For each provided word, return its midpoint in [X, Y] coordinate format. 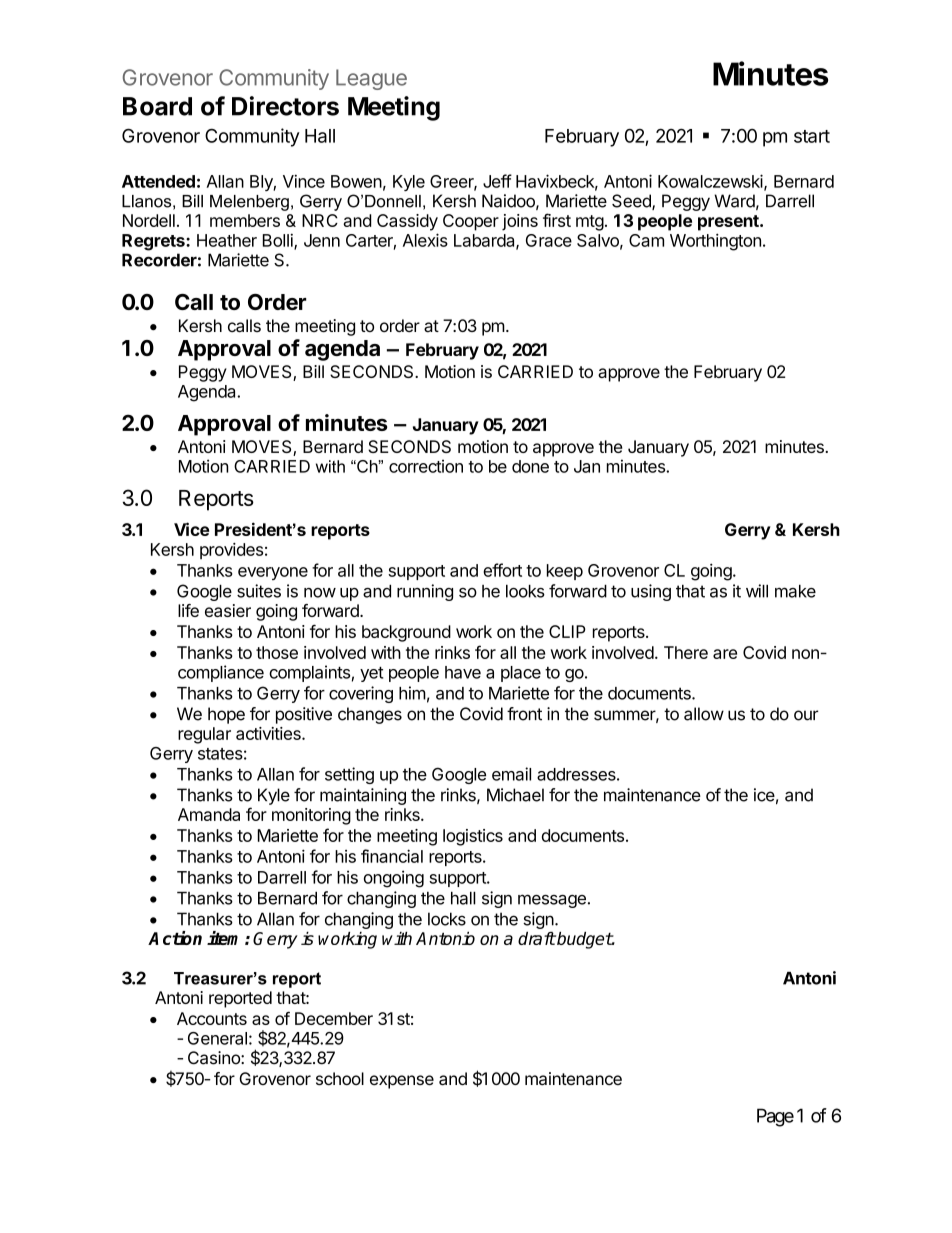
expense [402, 1082]
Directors [285, 106]
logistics [473, 837]
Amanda [209, 814]
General [217, 1038]
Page [775, 1117]
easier [228, 610]
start [812, 136]
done [530, 466]
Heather [227, 240]
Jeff [497, 181]
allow [704, 714]
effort [502, 570]
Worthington [715, 242]
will [757, 591]
